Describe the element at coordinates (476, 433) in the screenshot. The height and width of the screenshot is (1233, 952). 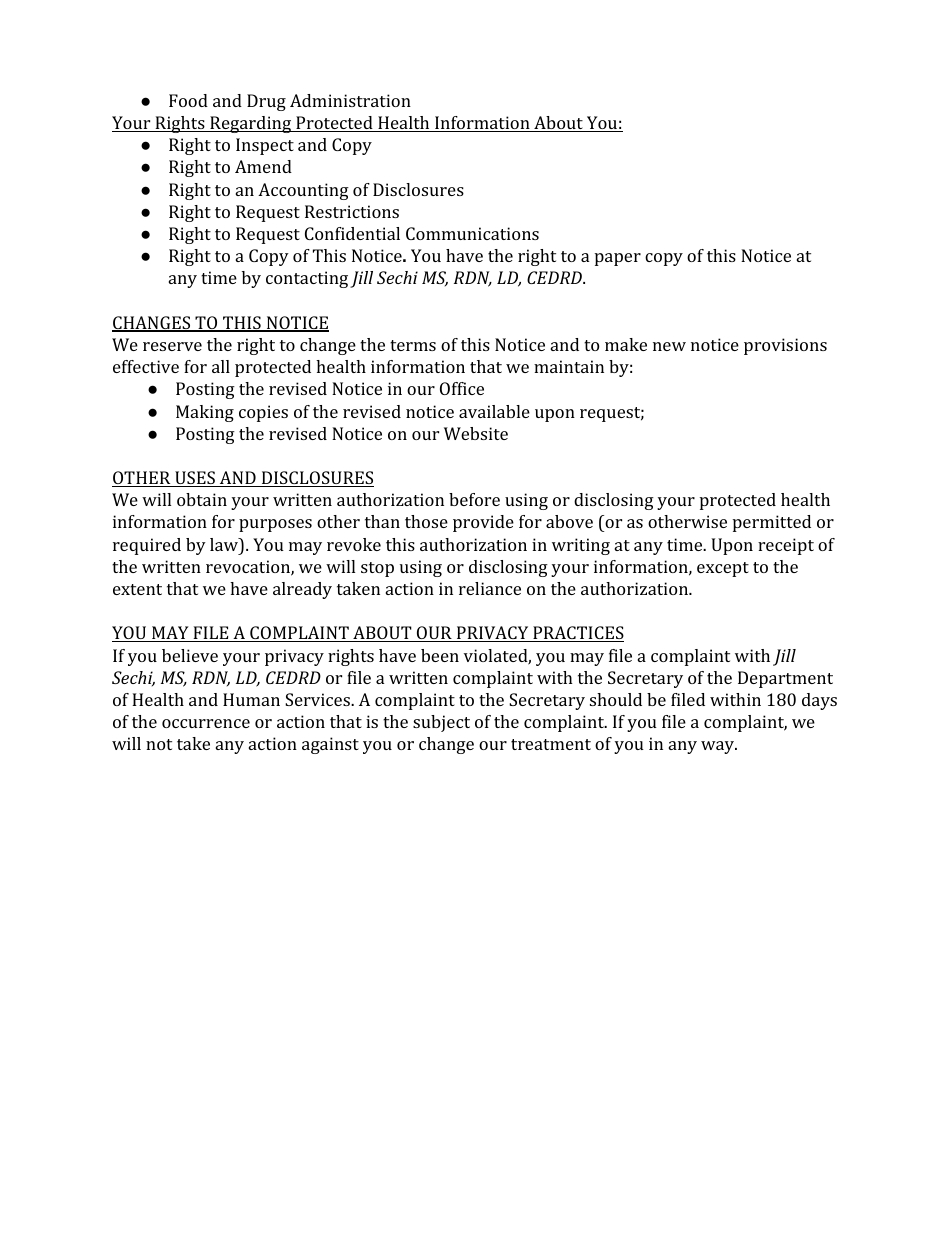
I see `Website` at that location.
